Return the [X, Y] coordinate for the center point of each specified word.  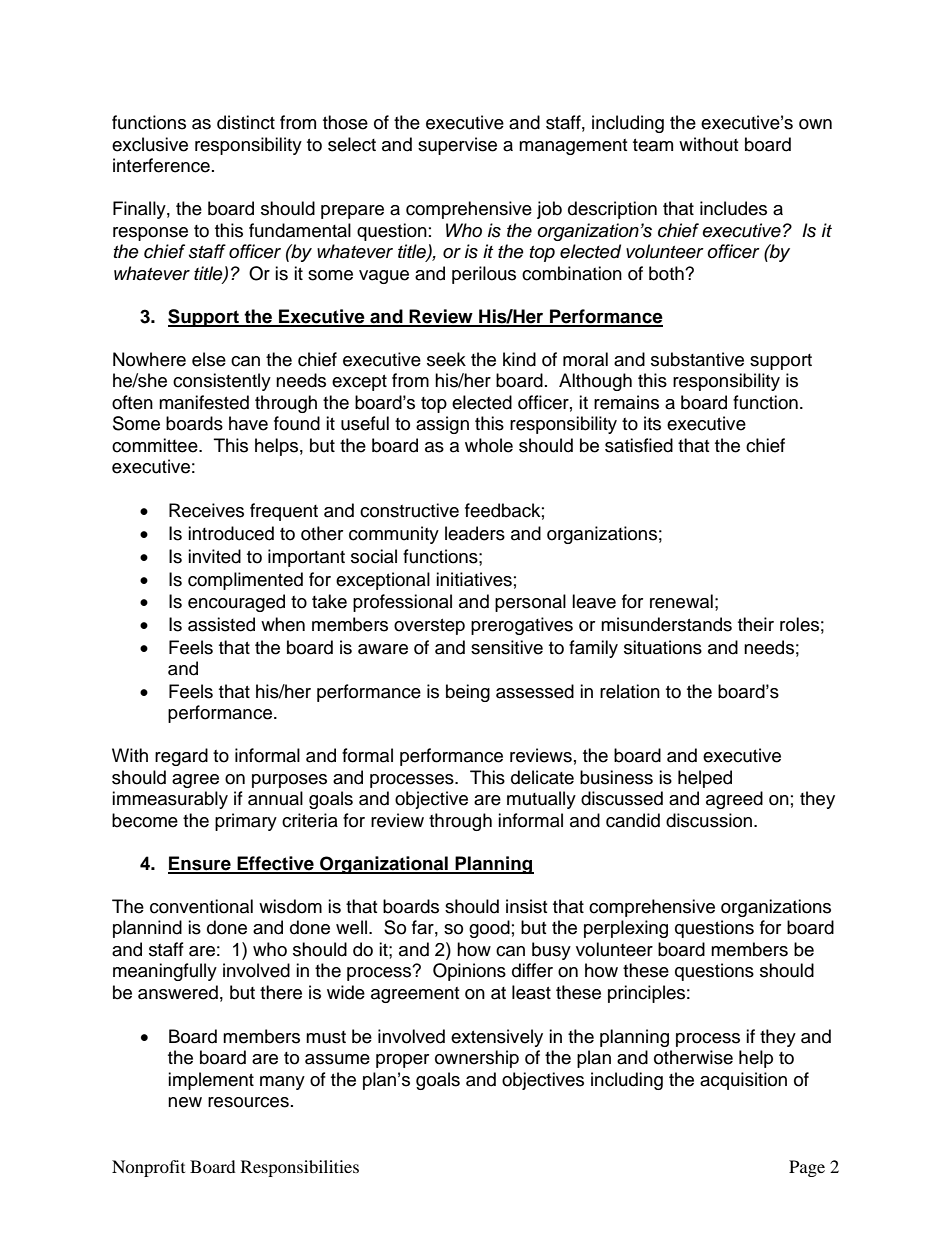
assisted [221, 624]
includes [733, 208]
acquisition [743, 1081]
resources [248, 1102]
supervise [457, 146]
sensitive [507, 647]
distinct [246, 122]
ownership [477, 1059]
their [756, 624]
